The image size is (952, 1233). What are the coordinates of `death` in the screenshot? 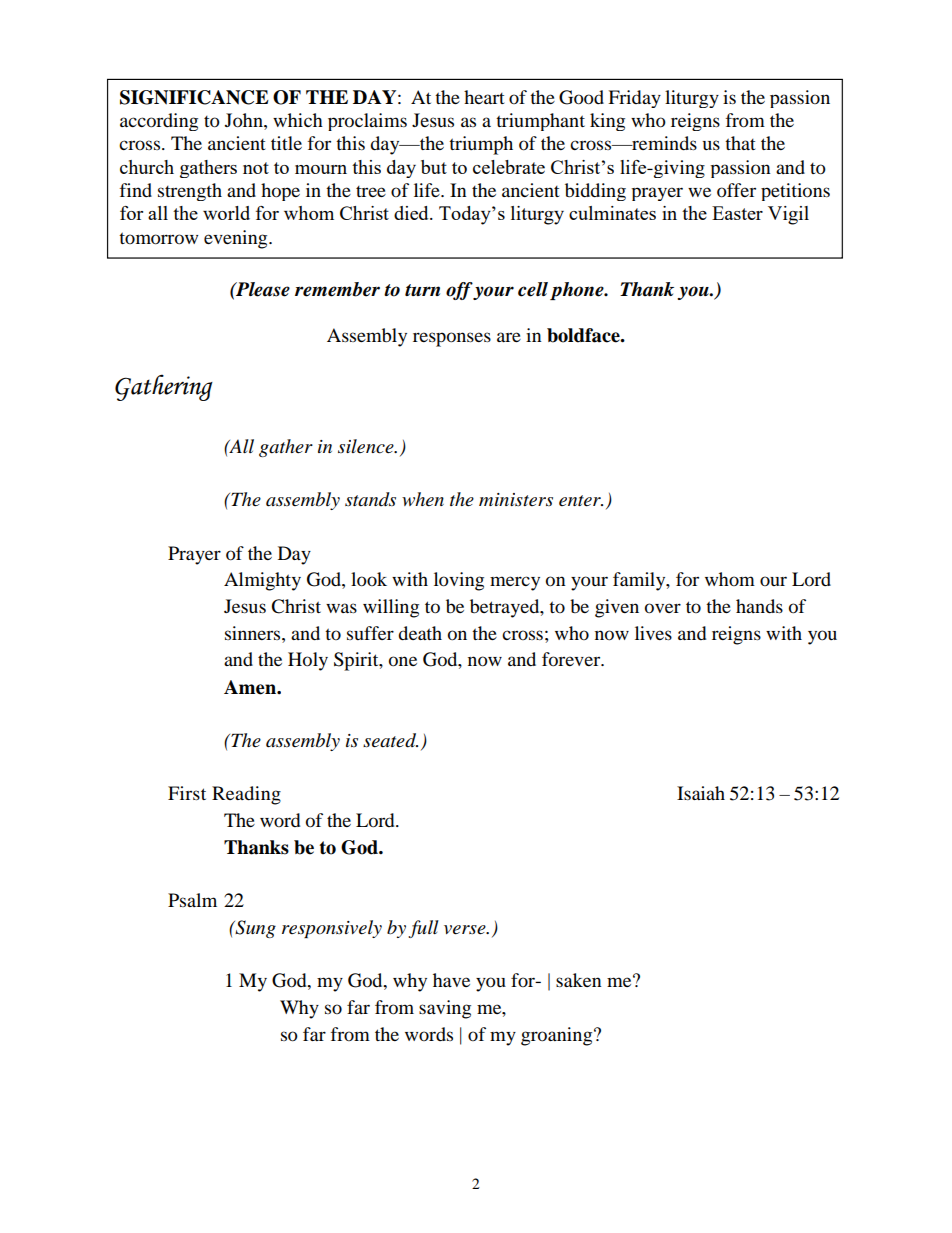 It's located at (420, 633).
